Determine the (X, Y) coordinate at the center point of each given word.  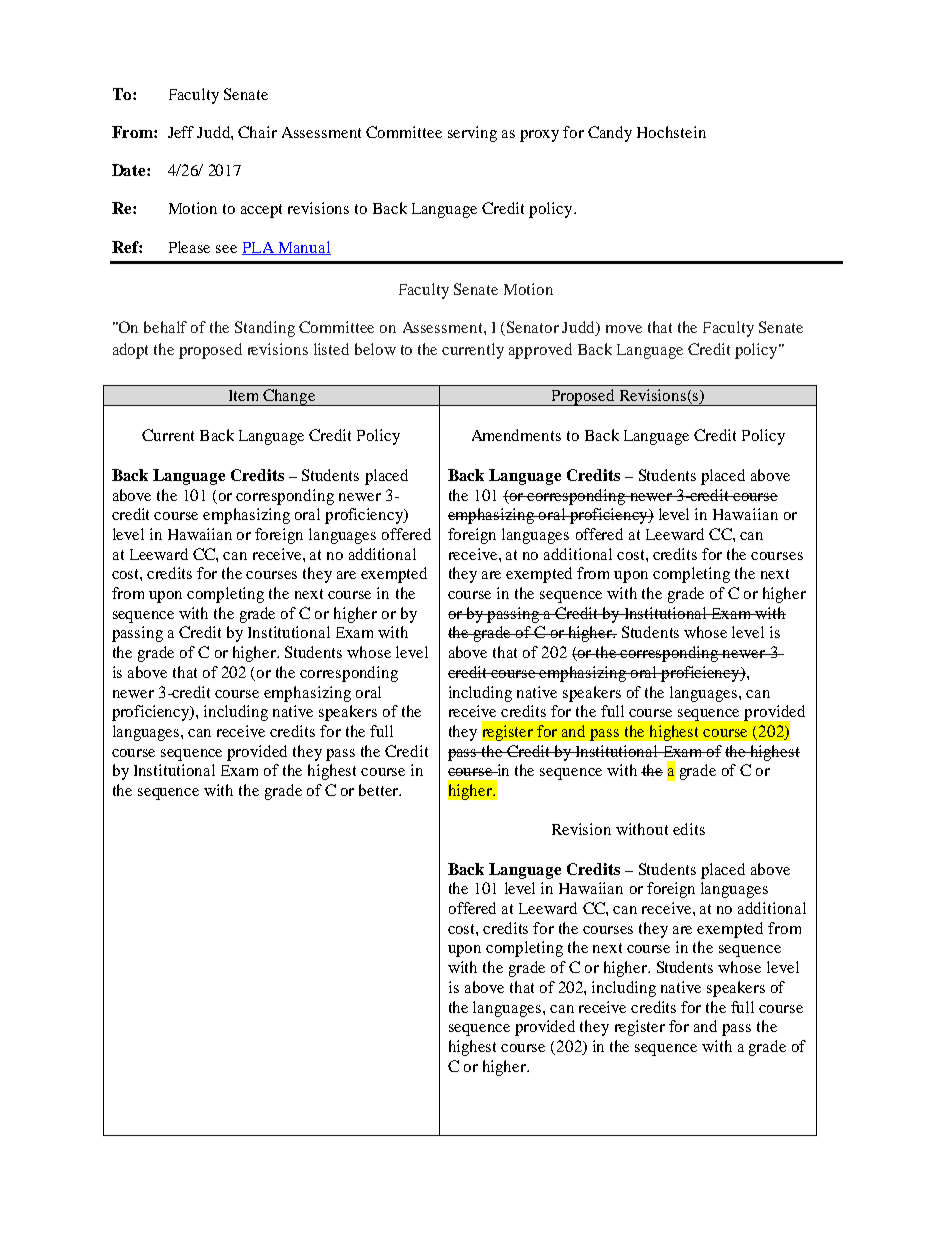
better (380, 790)
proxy (539, 136)
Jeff (181, 132)
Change (289, 397)
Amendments (516, 435)
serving (472, 134)
